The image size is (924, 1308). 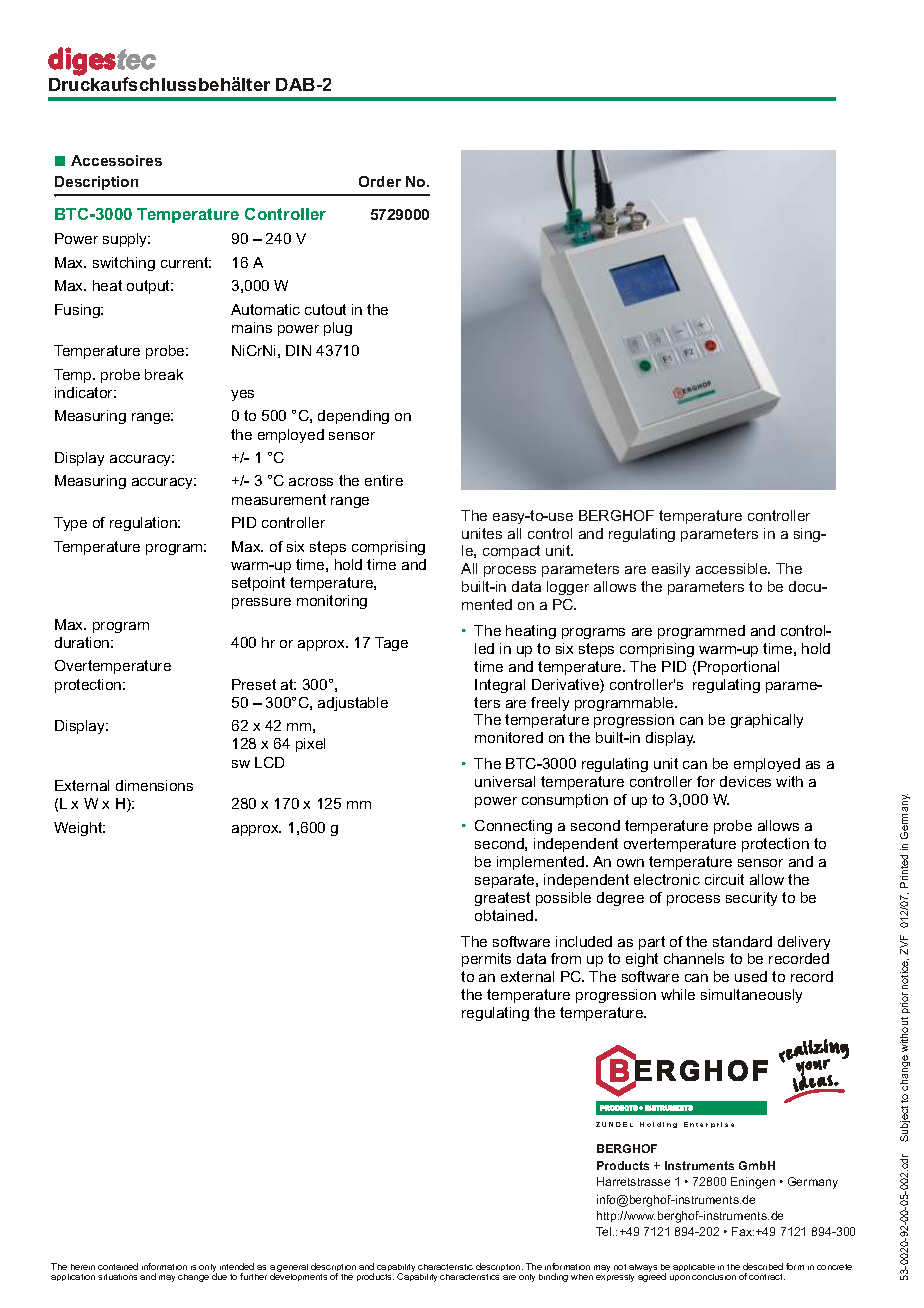 What do you see at coordinates (126, 240) in the page?
I see `supply` at bounding box center [126, 240].
